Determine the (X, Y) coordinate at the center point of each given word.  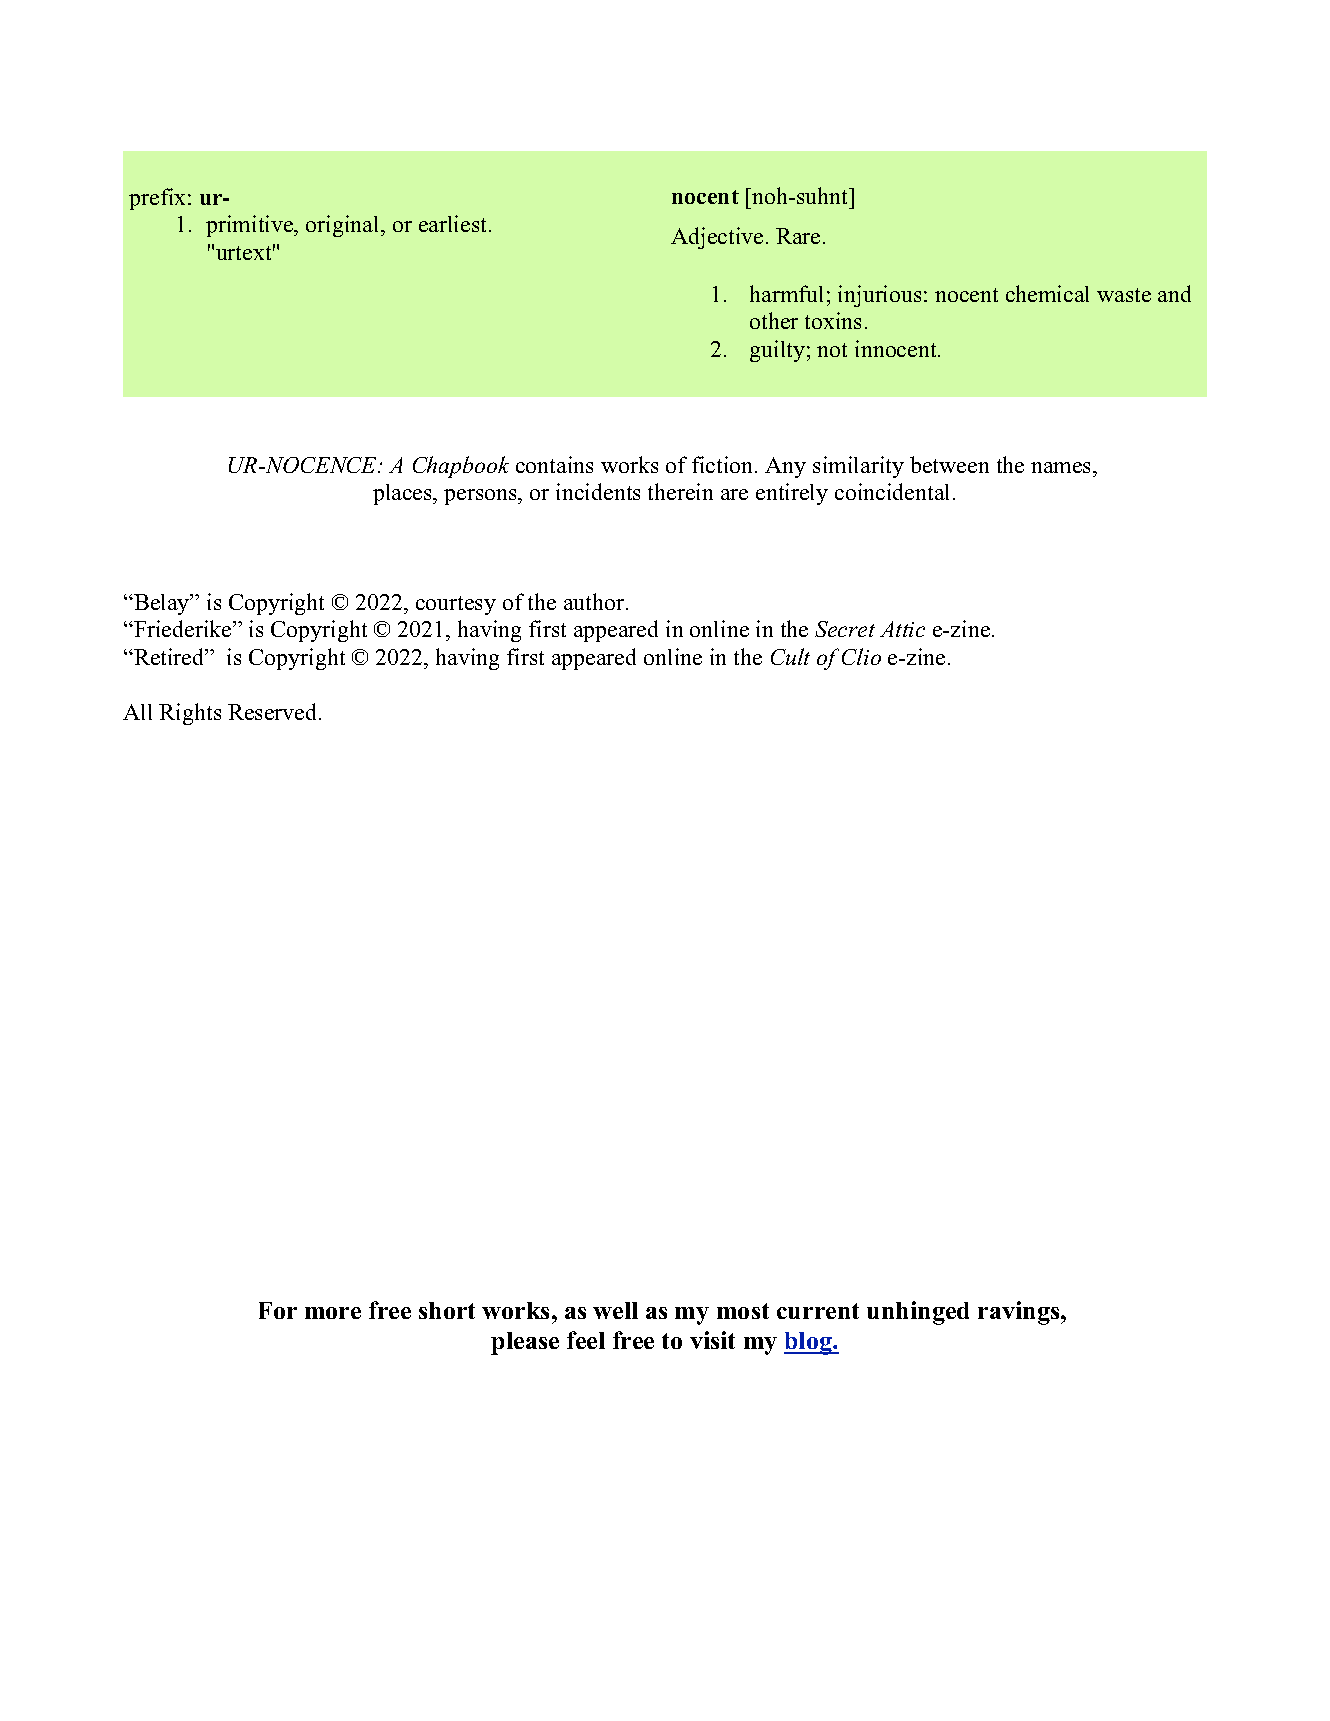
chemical (1047, 293)
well (615, 1310)
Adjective (717, 238)
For (278, 1310)
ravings (1020, 1313)
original (344, 226)
